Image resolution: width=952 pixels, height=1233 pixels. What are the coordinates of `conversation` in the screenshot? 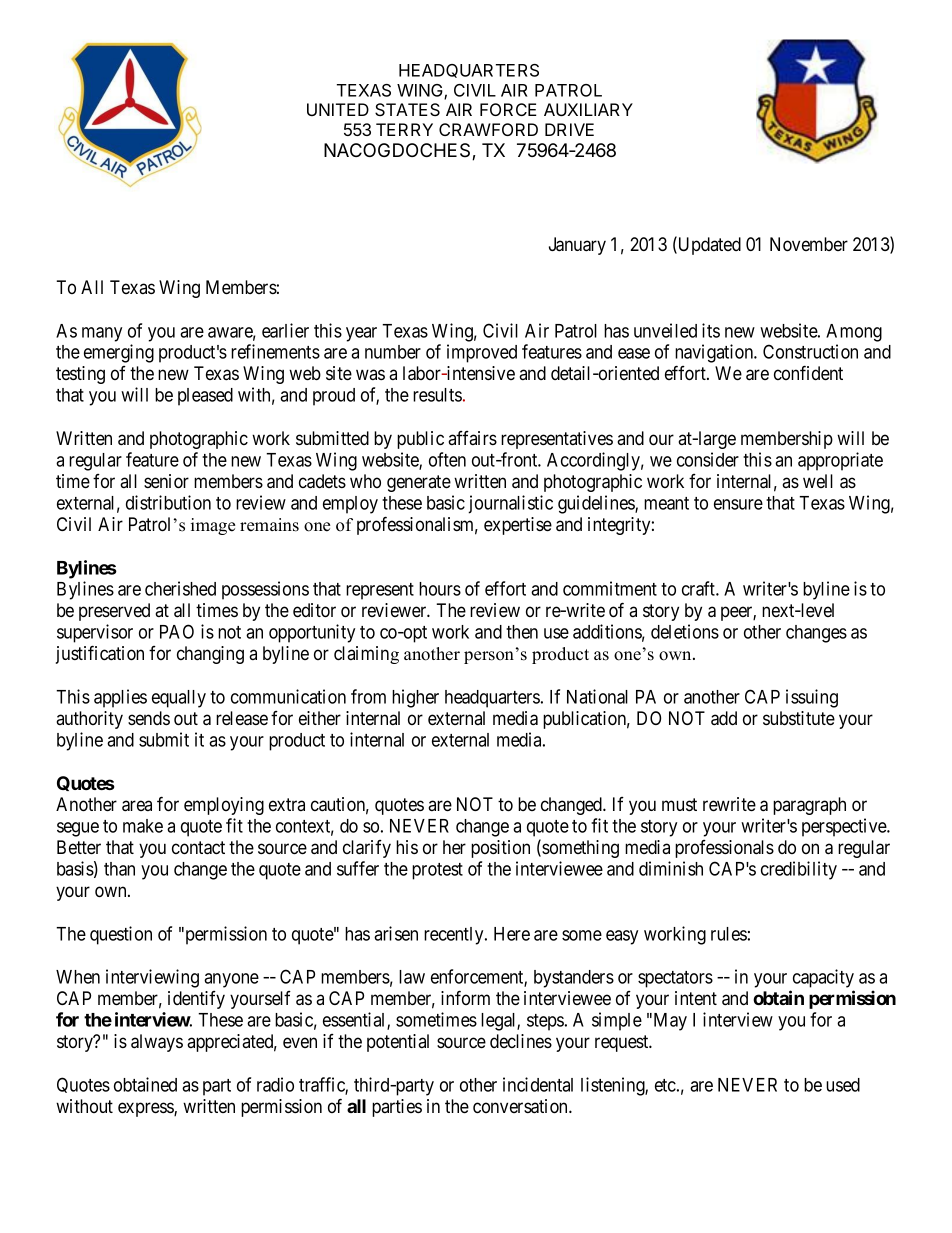 It's located at (521, 1106).
